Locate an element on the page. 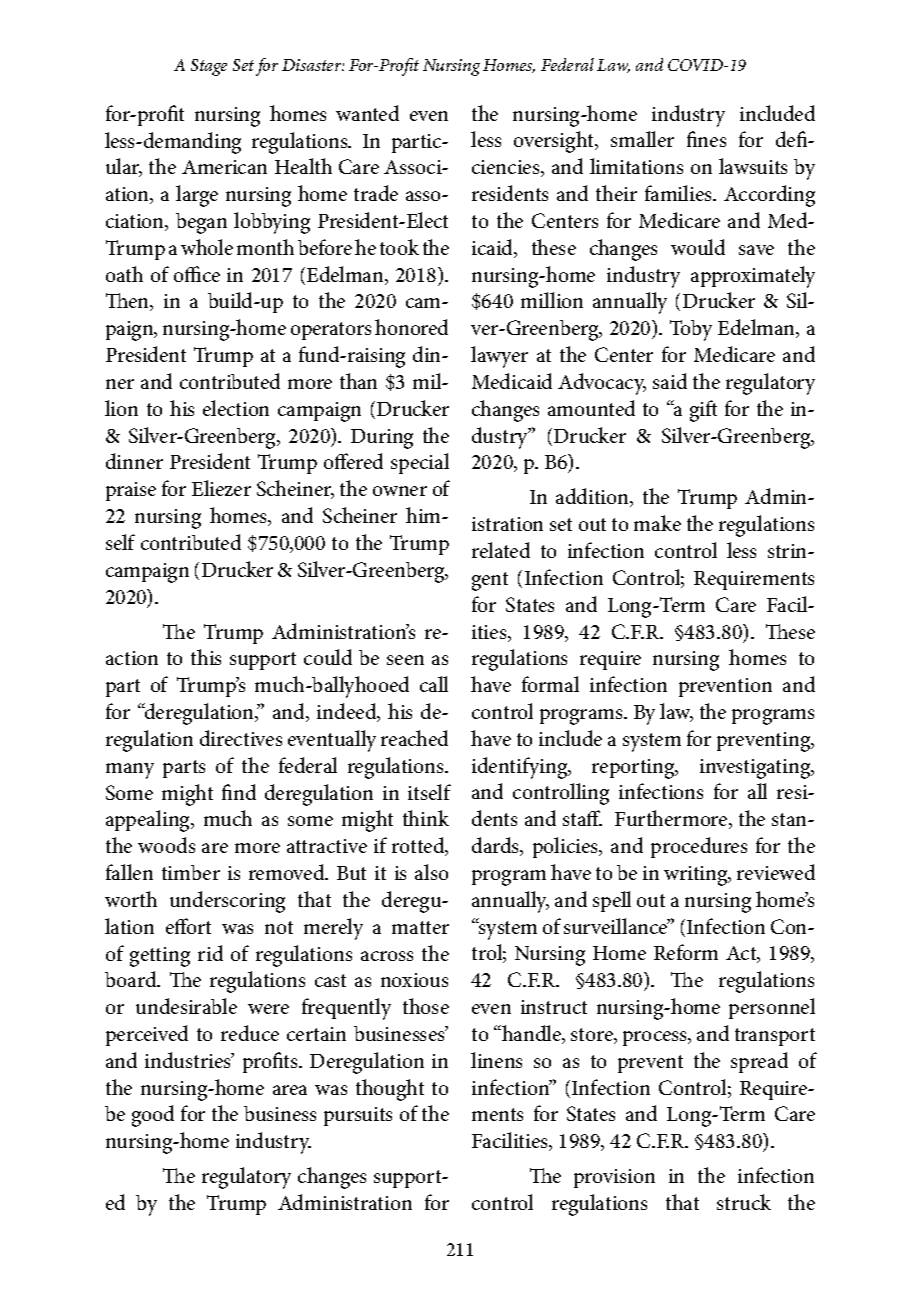 This image has height=1316, width=921. fines is located at coordinates (706, 139).
